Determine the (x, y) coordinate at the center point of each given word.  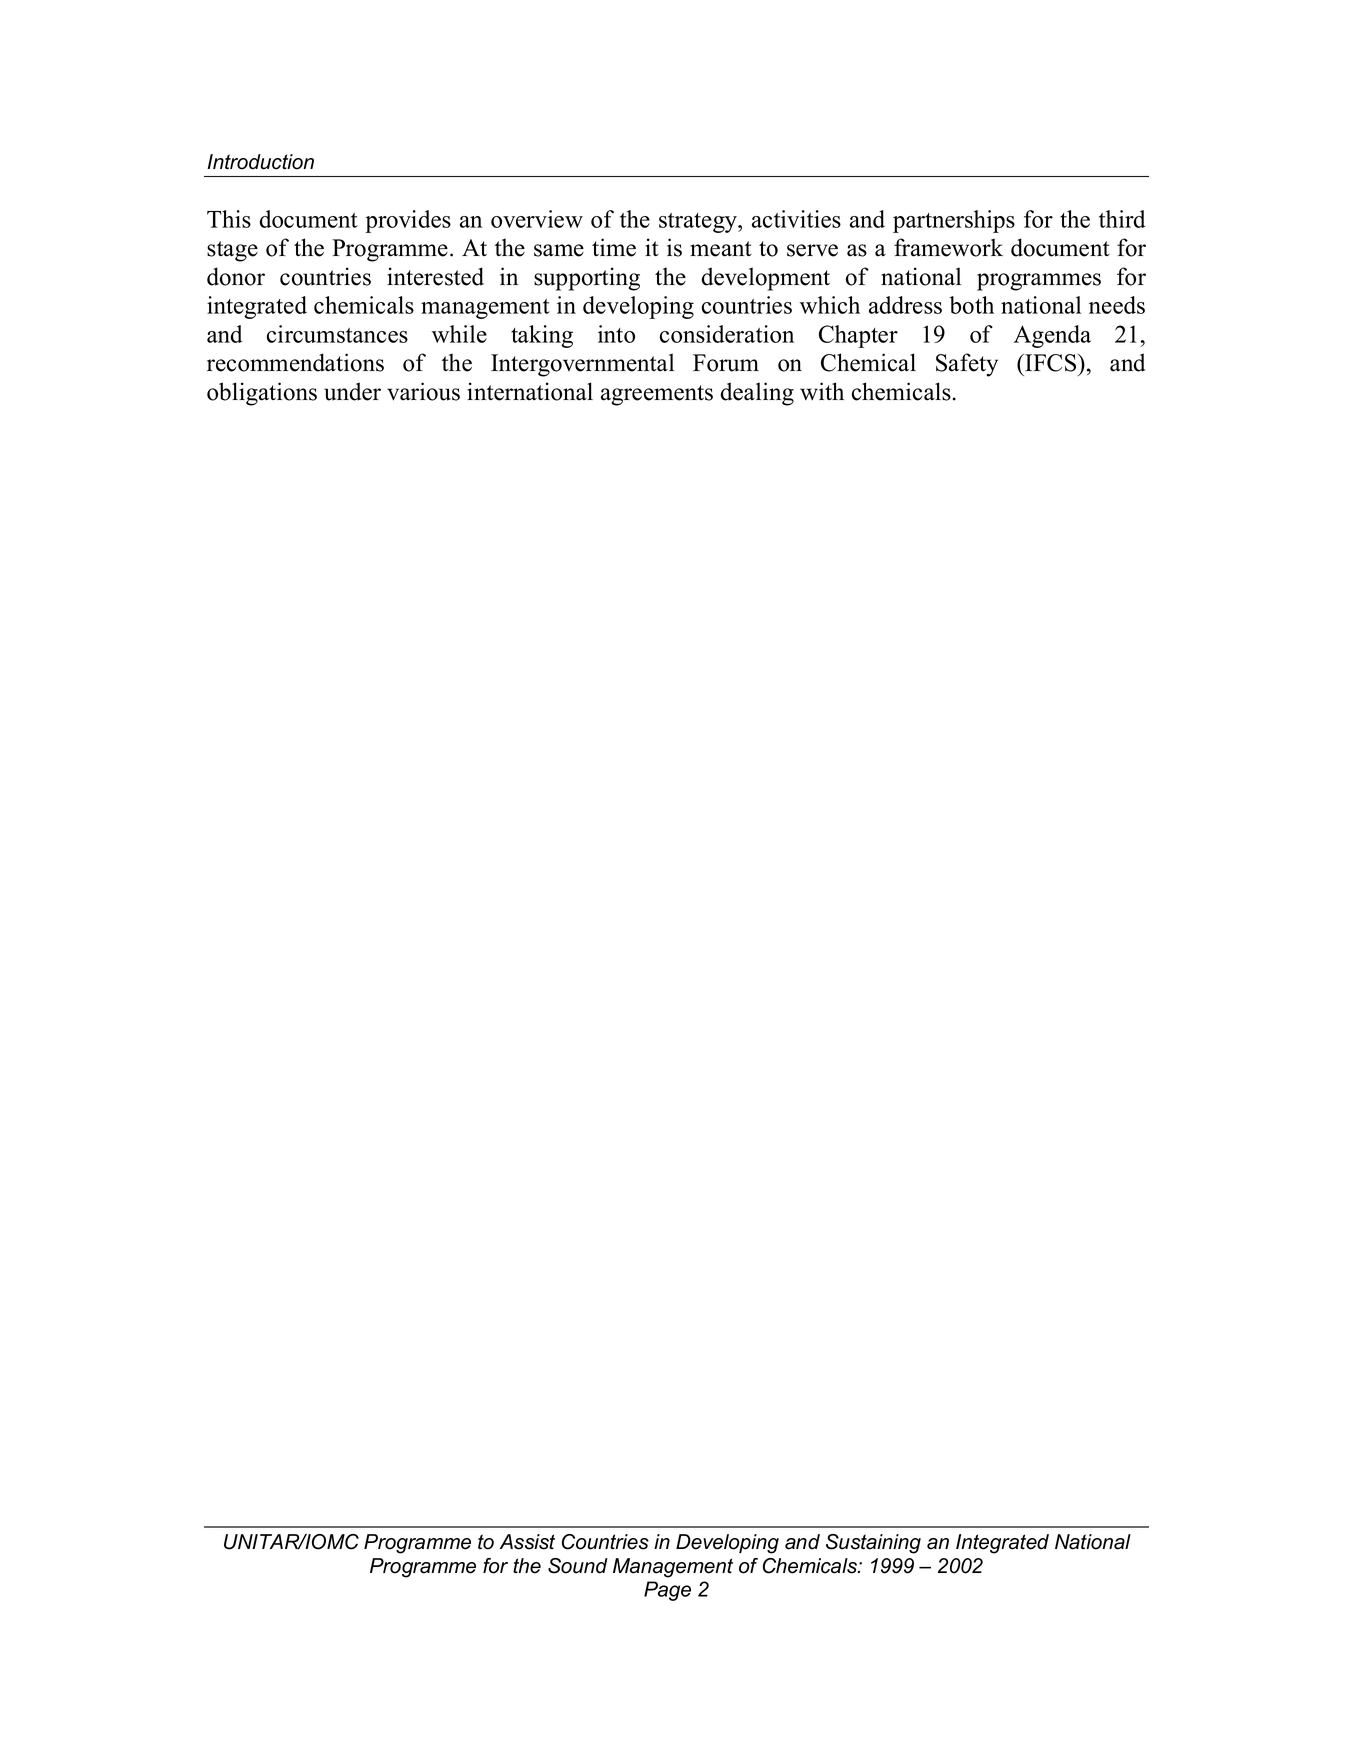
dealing (757, 394)
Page (667, 1591)
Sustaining (873, 1544)
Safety (967, 365)
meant (721, 249)
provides (408, 221)
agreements (657, 395)
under (352, 391)
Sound (578, 1566)
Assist (527, 1542)
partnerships (954, 221)
